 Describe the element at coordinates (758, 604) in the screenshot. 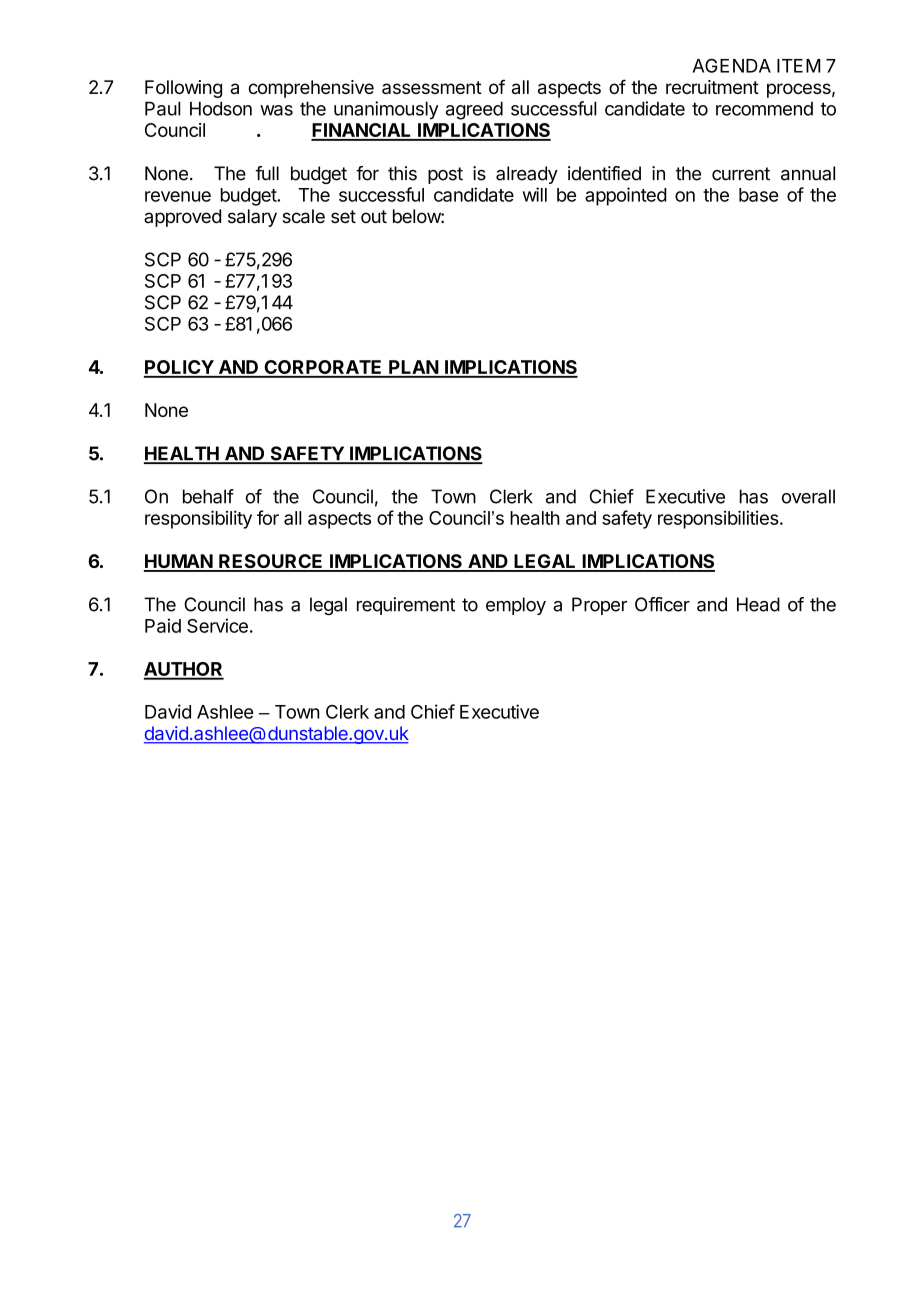

I see `Head` at that location.
